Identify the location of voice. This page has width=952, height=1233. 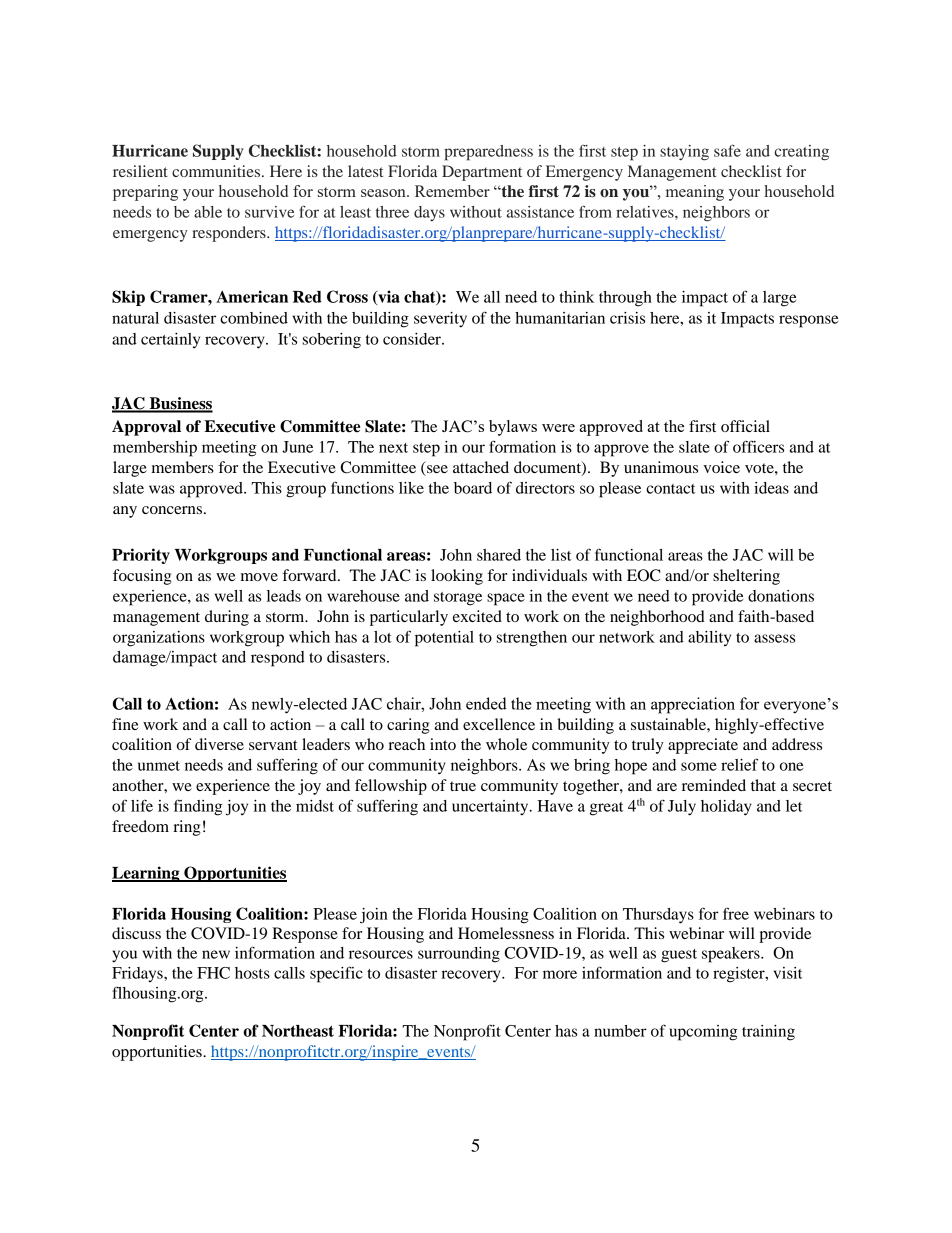
(721, 467).
